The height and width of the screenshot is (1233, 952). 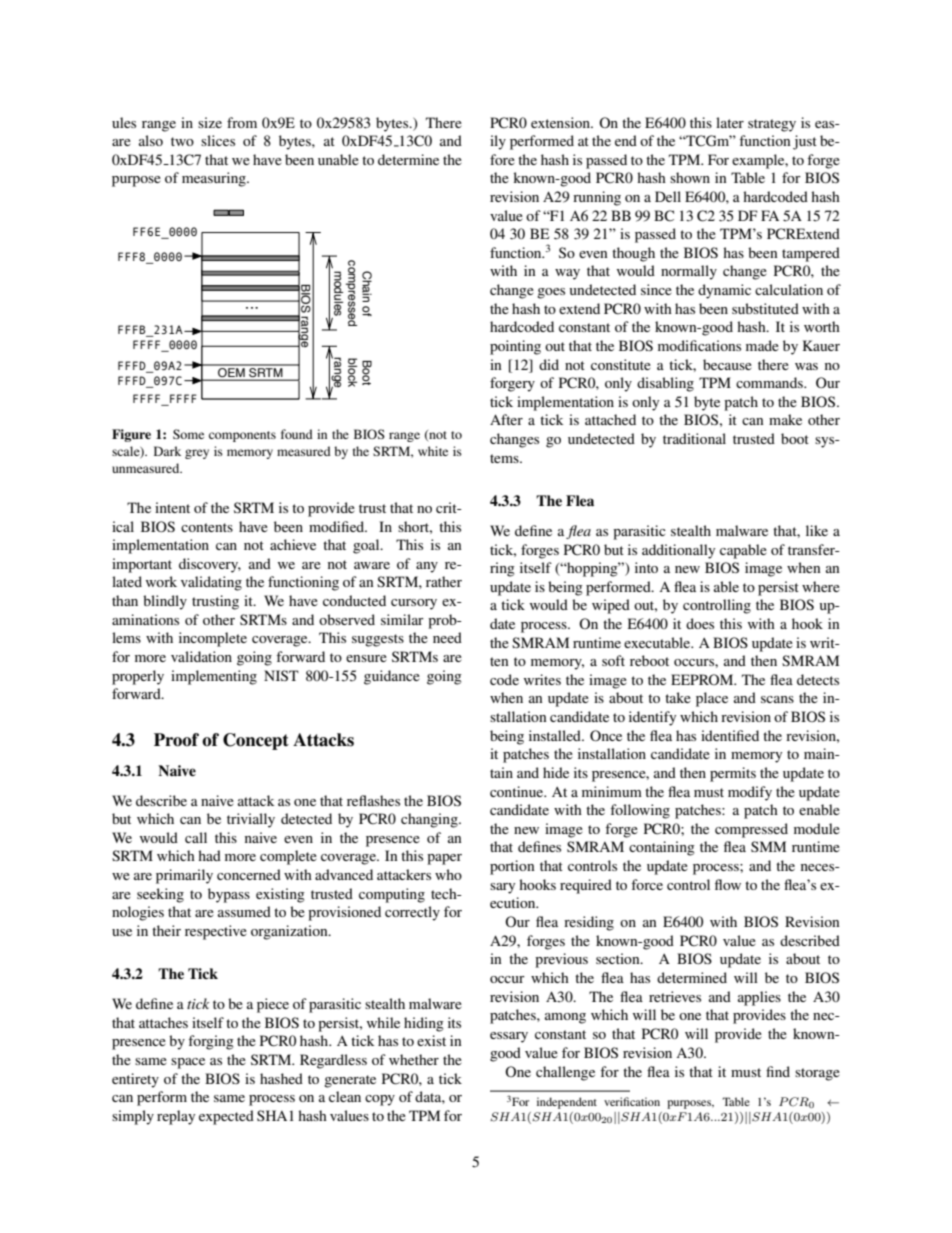 What do you see at coordinates (188, 1063) in the screenshot?
I see `space` at bounding box center [188, 1063].
